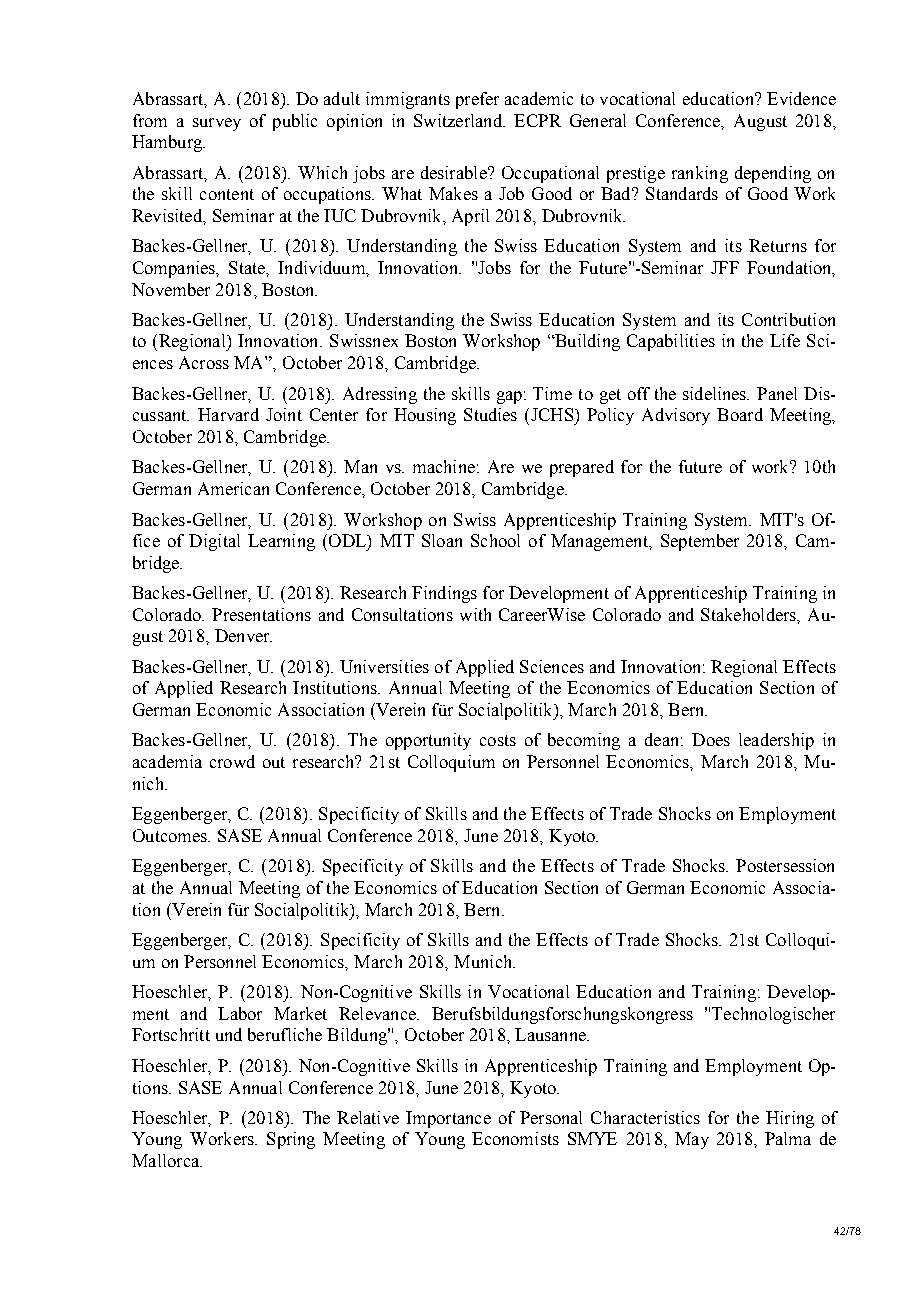 Image resolution: width=924 pixels, height=1308 pixels. What do you see at coordinates (217, 124) in the page?
I see `survey` at bounding box center [217, 124].
